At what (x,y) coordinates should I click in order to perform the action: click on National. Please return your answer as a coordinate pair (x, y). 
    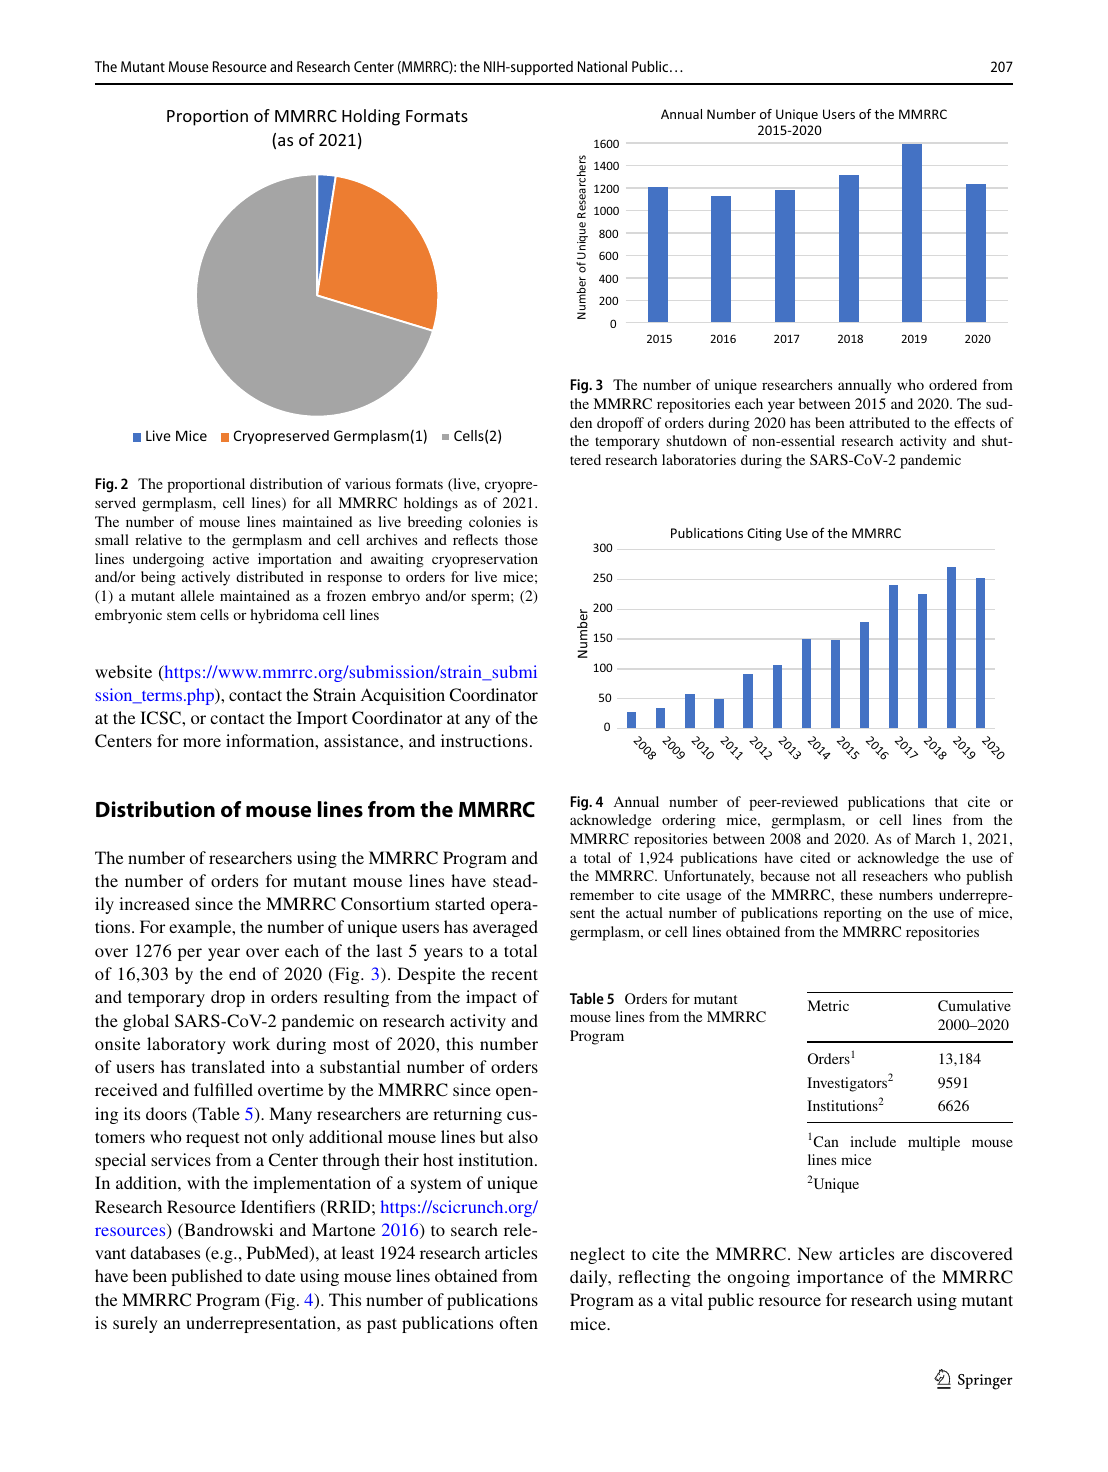
    Looking at the image, I should click on (602, 66).
